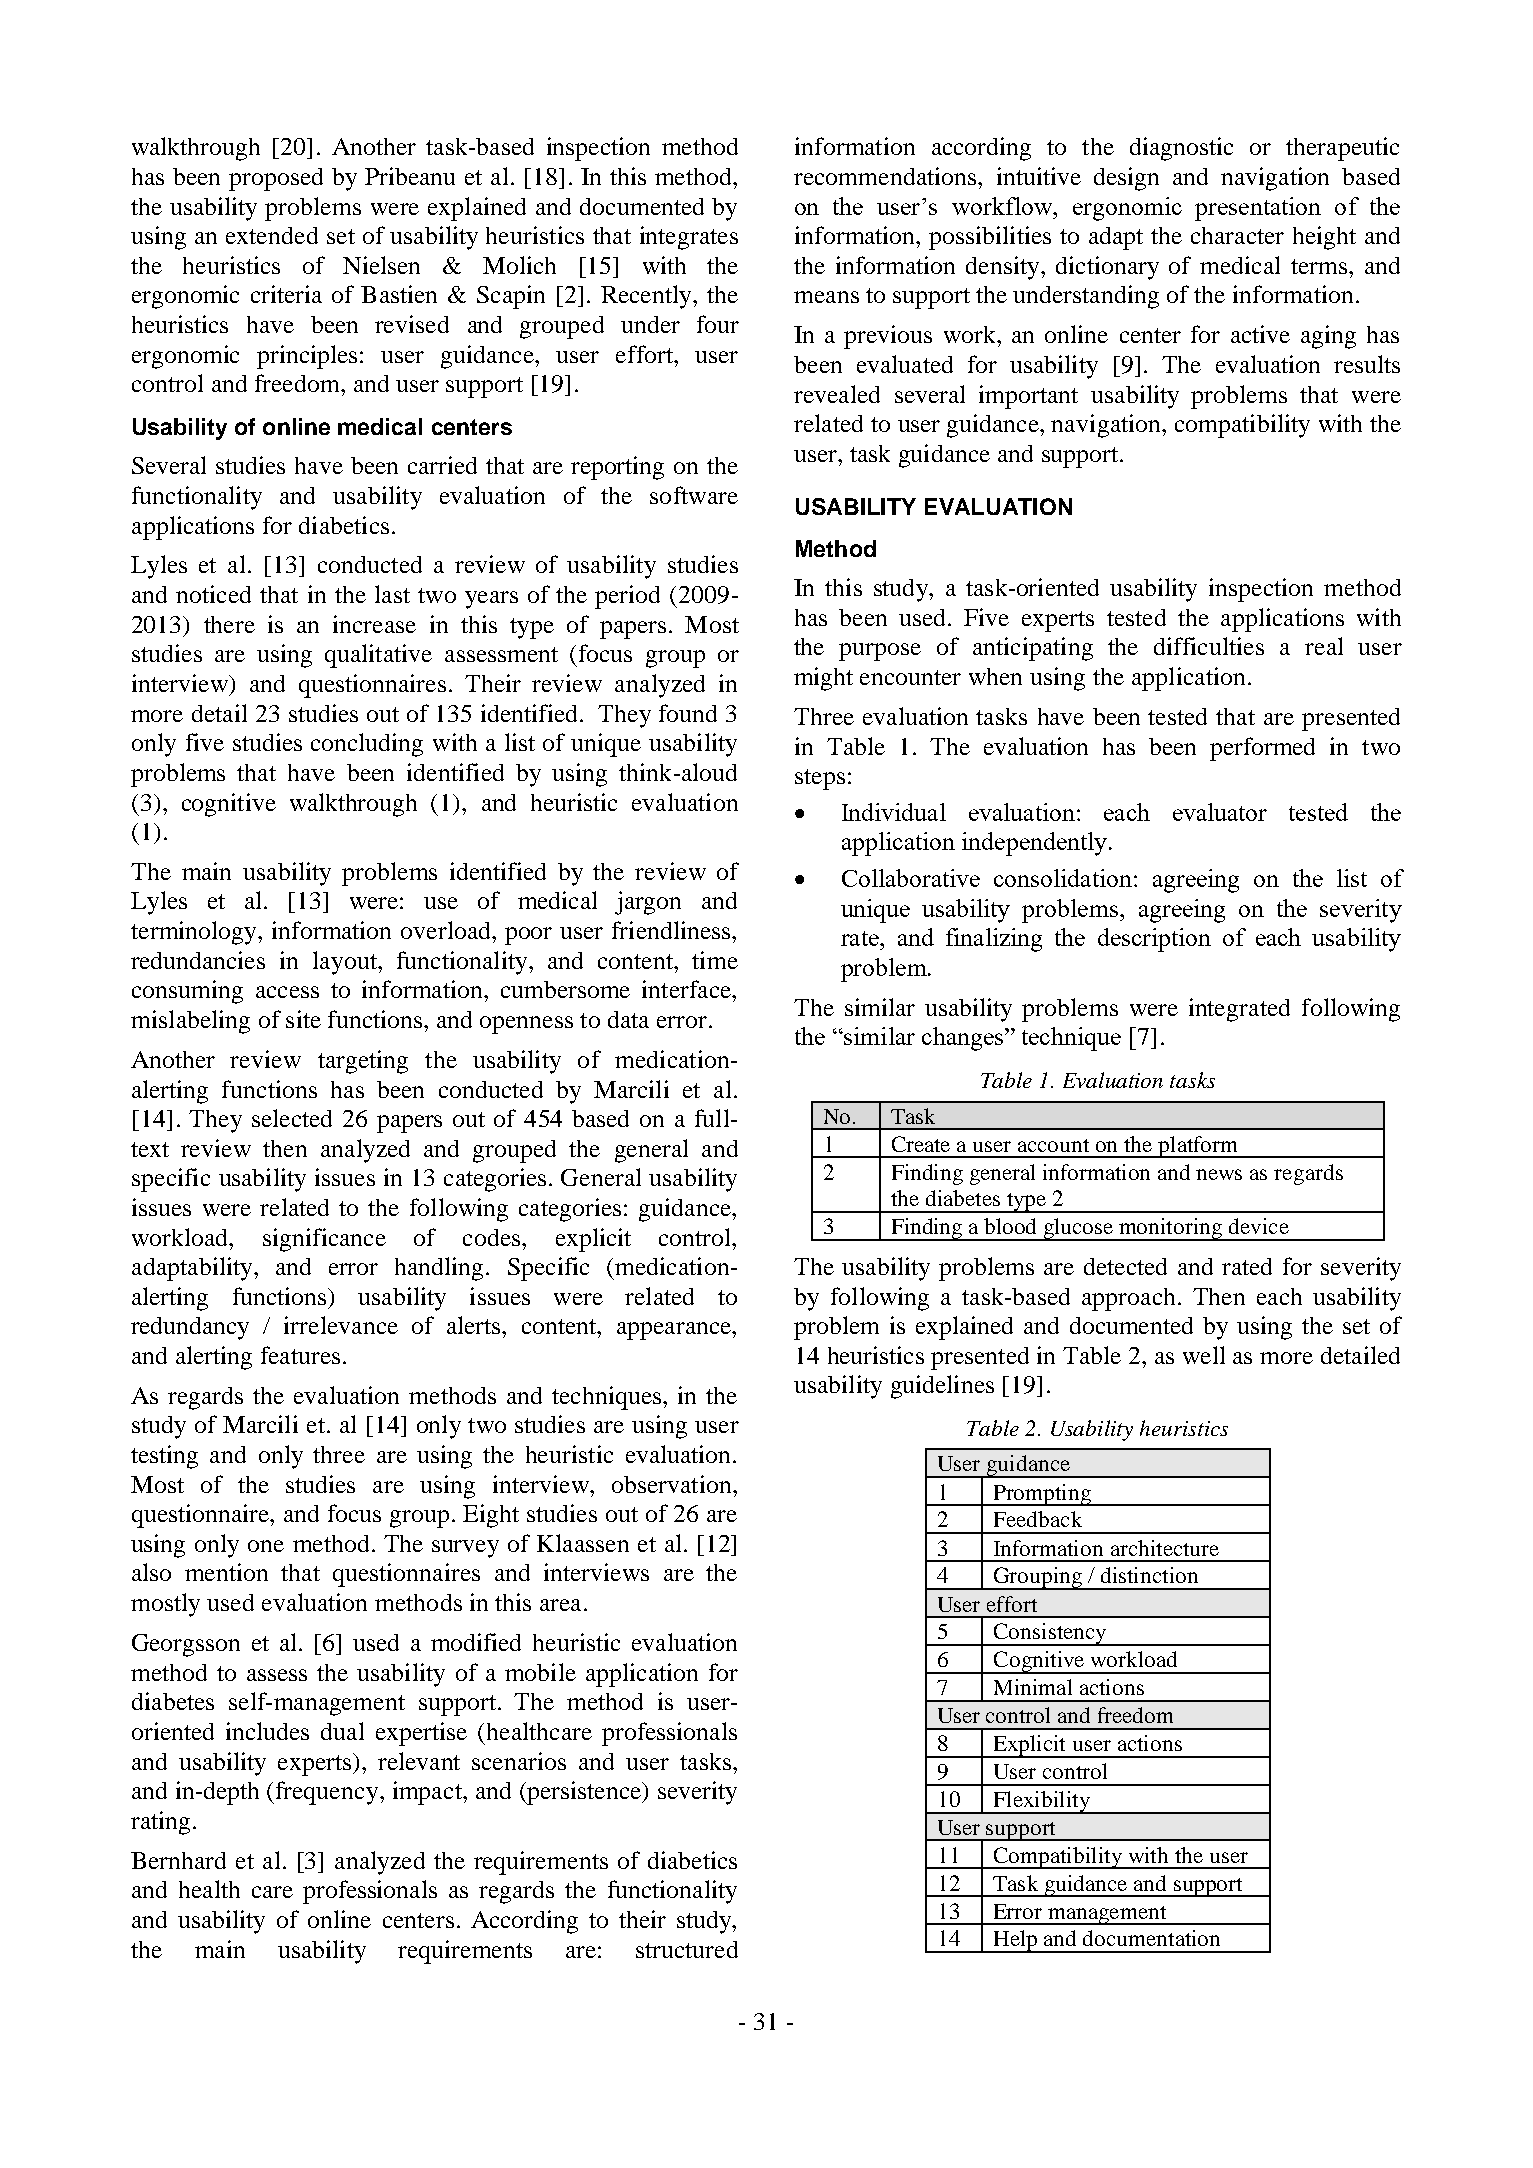  What do you see at coordinates (885, 176) in the screenshot?
I see `recommendations` at bounding box center [885, 176].
